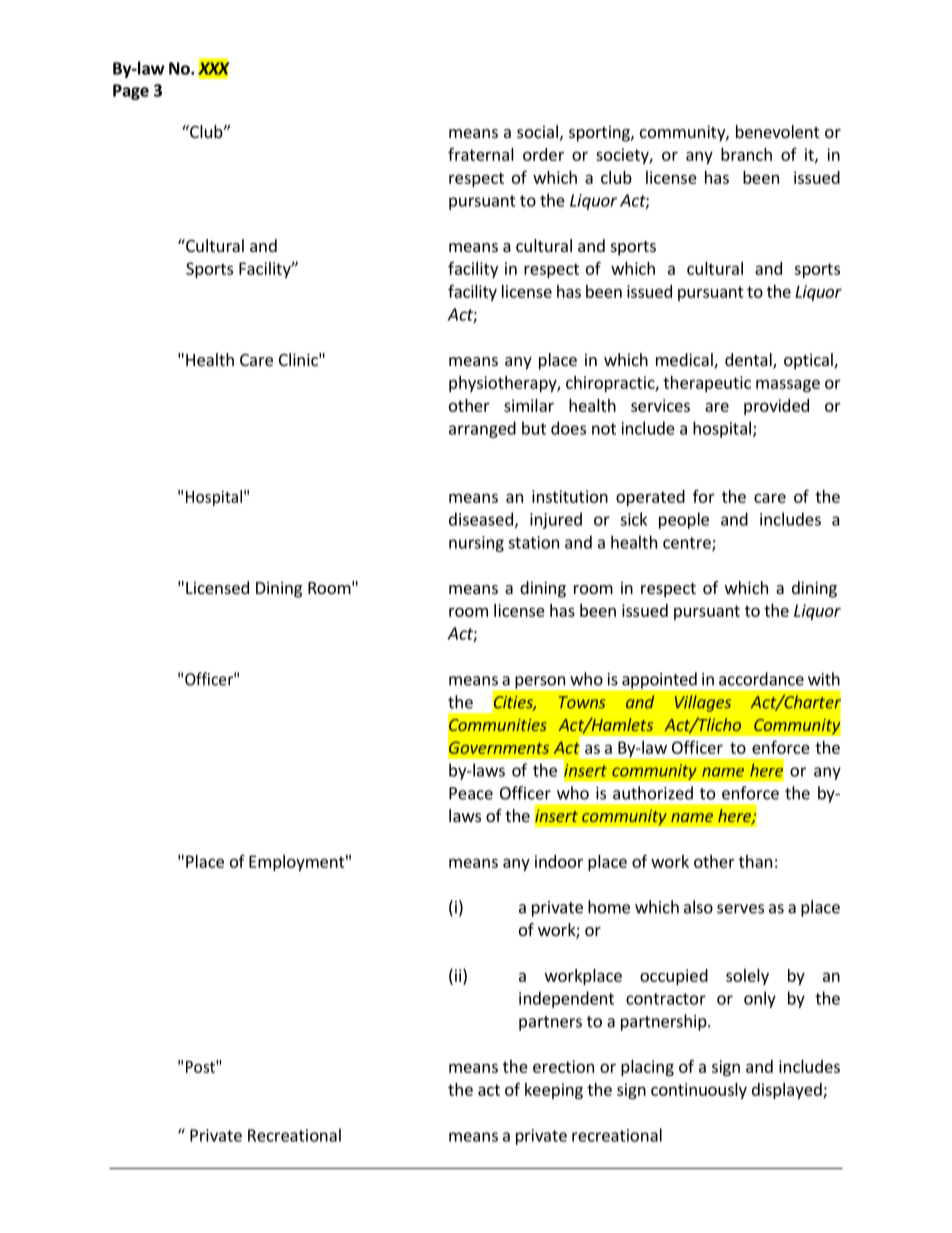  Describe the element at coordinates (481, 519) in the page. I see `diseased` at that location.
